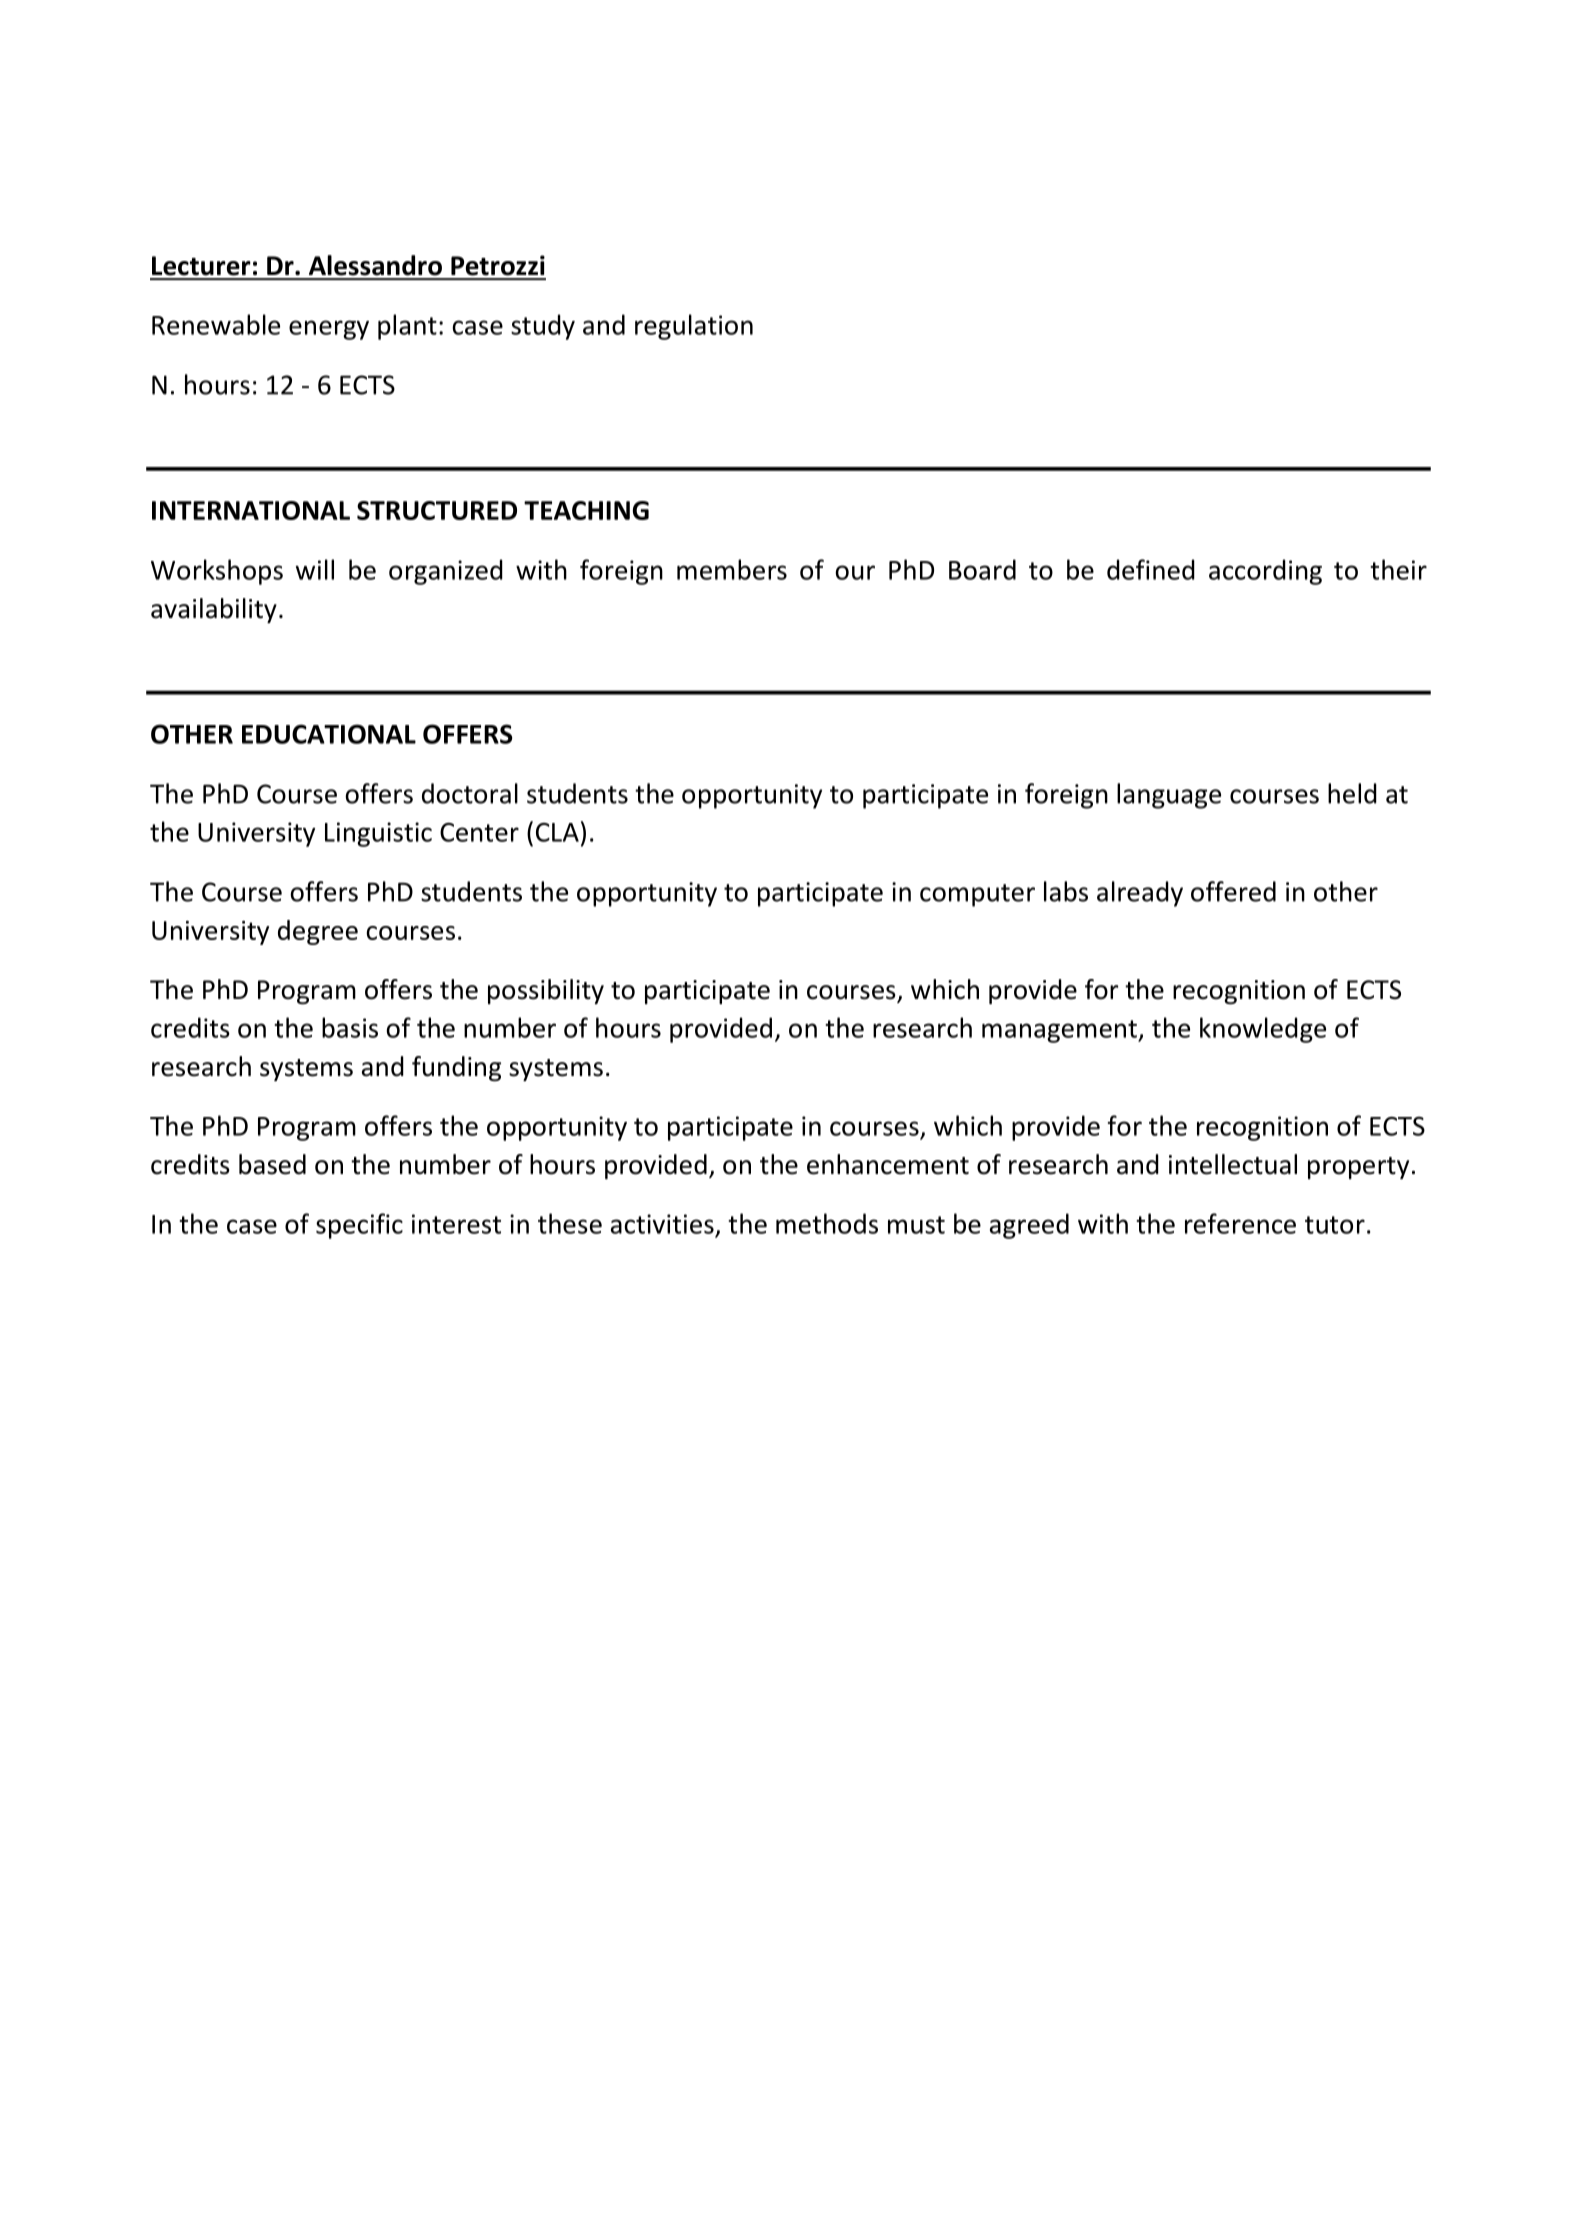  What do you see at coordinates (1151, 569) in the screenshot?
I see `defined` at bounding box center [1151, 569].
